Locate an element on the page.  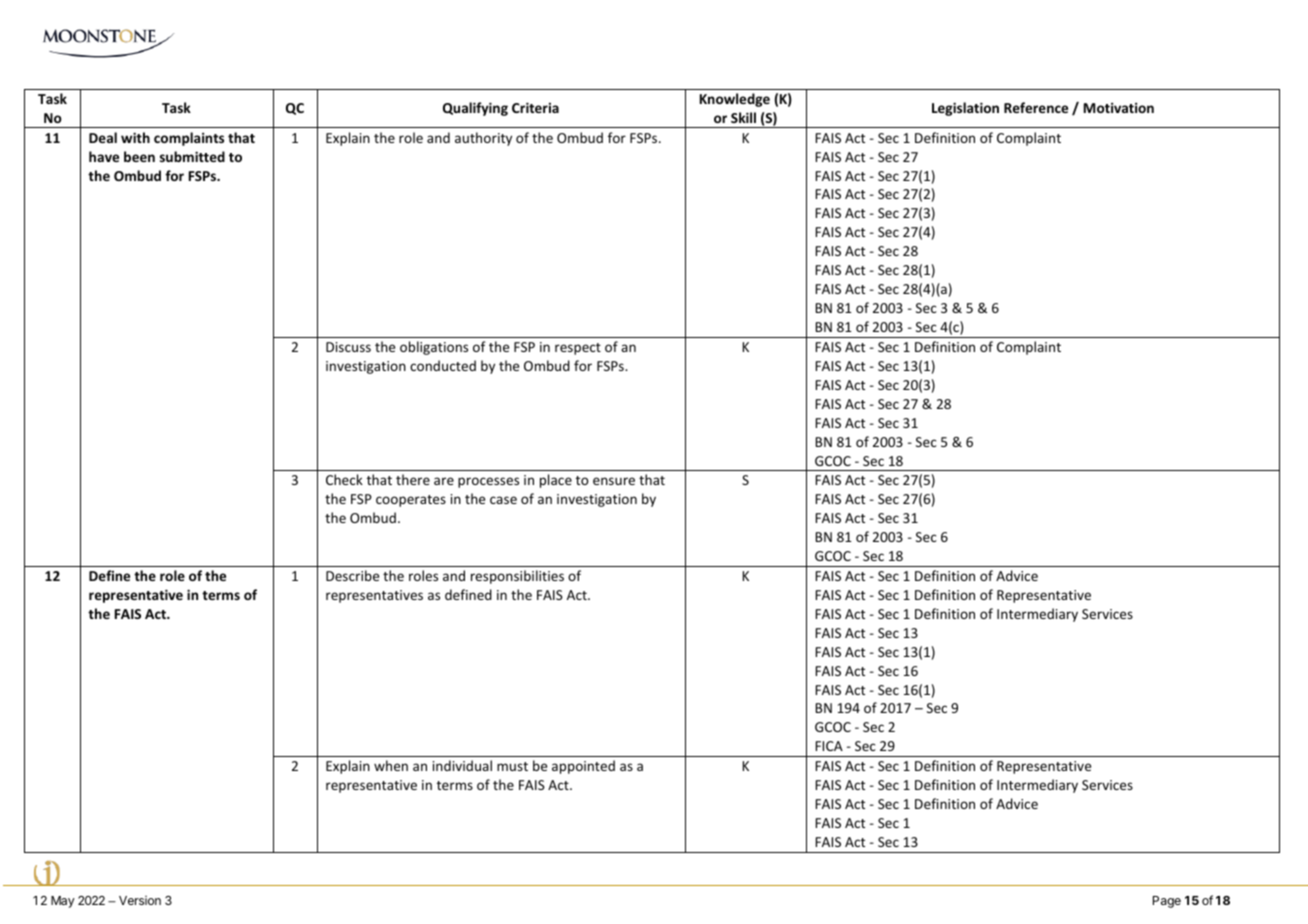
with is located at coordinates (135, 137).
